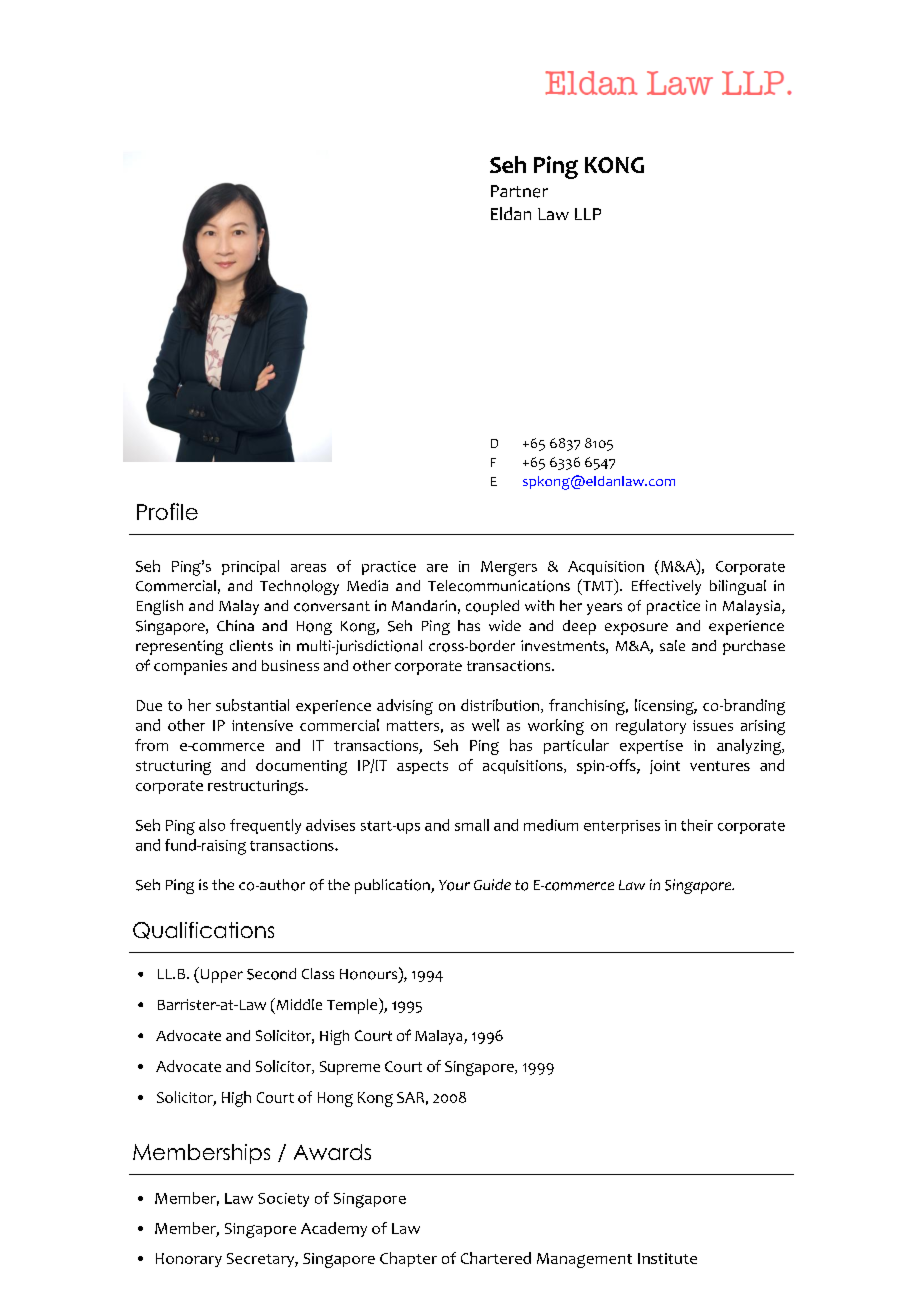  Describe the element at coordinates (588, 214) in the screenshot. I see `LLP` at that location.
